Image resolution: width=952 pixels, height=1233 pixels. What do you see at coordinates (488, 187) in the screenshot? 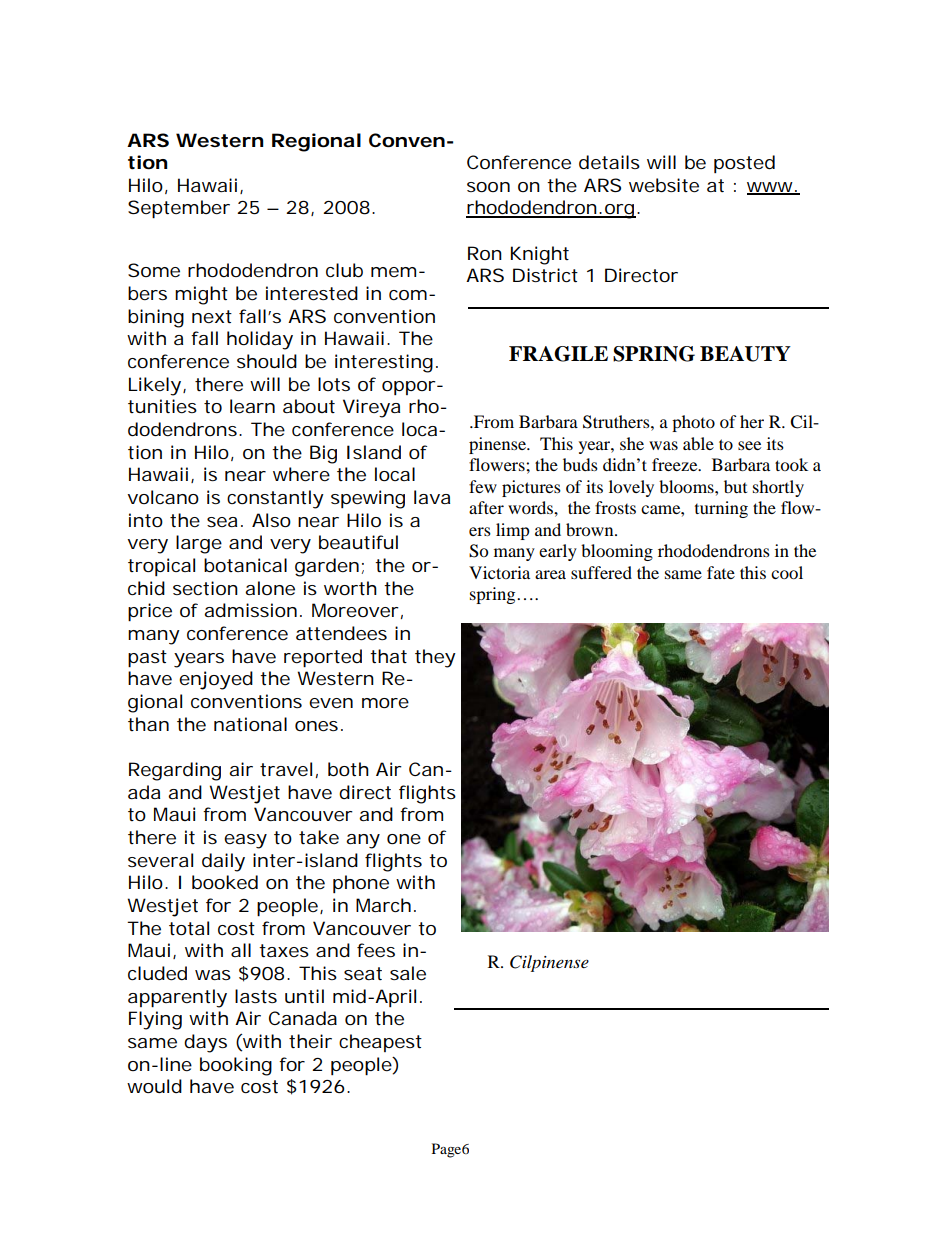
I see `soon` at bounding box center [488, 187].
